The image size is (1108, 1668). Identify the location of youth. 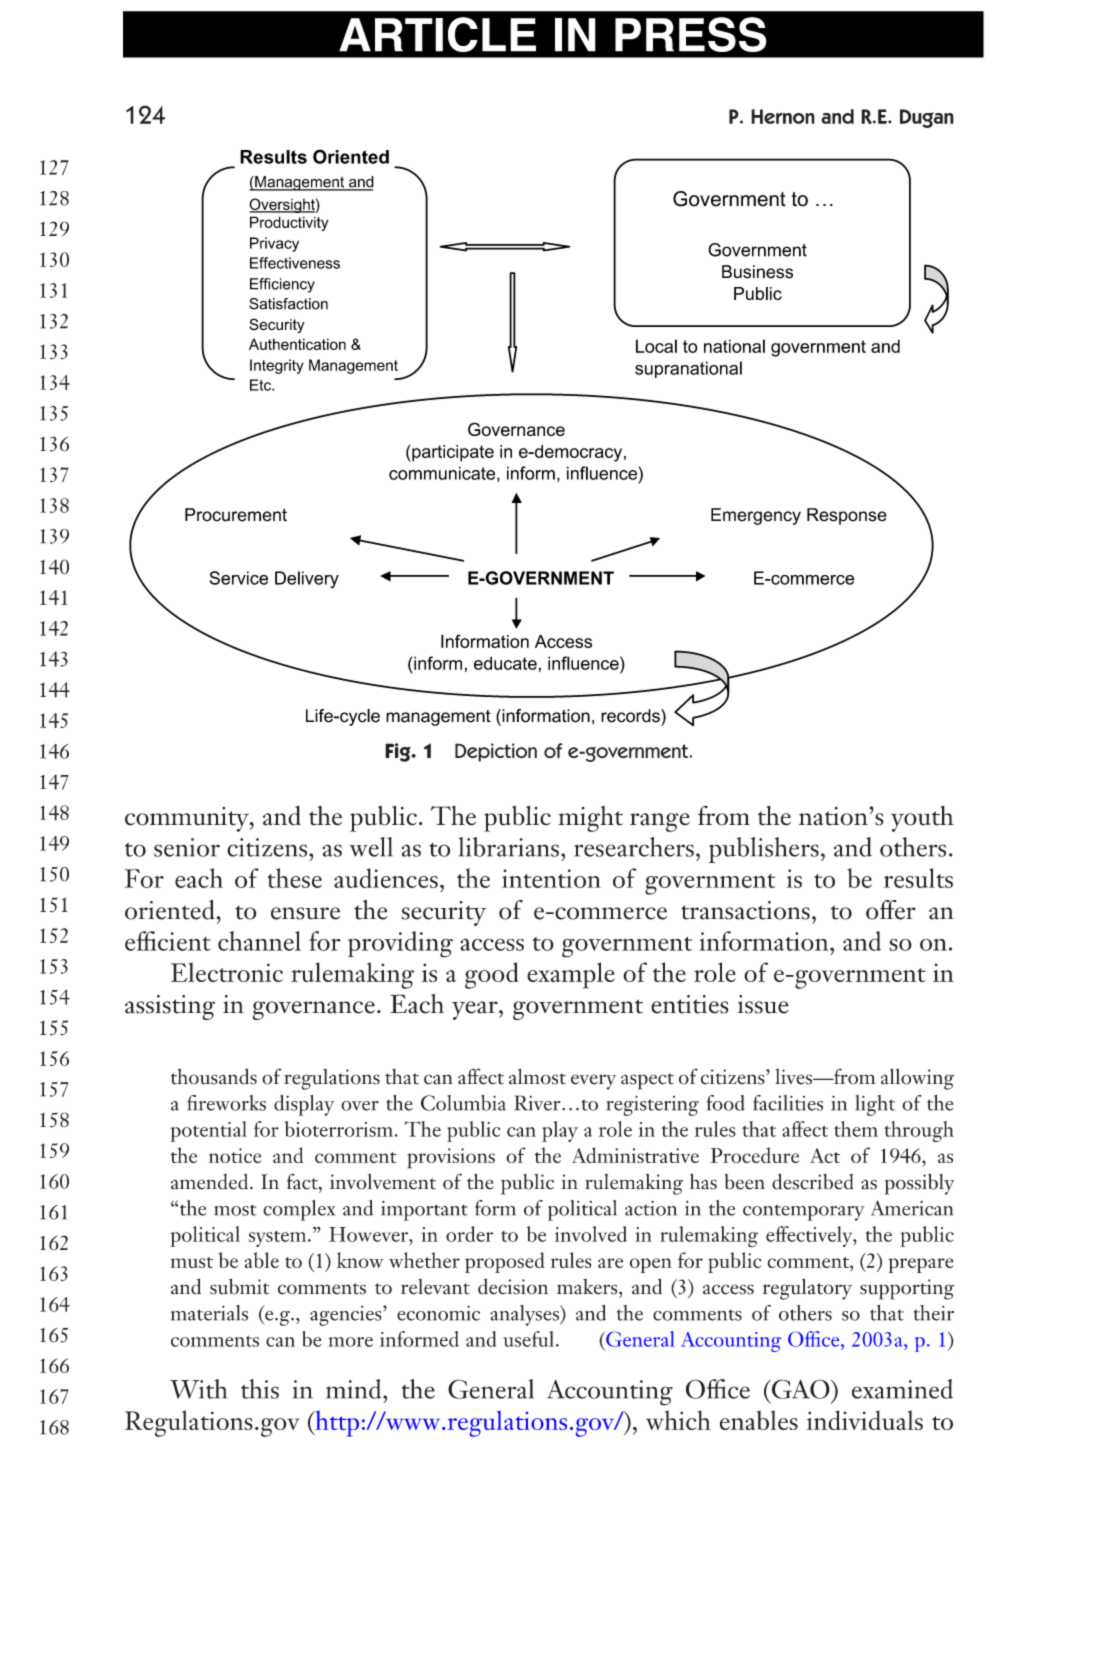
(922, 819).
